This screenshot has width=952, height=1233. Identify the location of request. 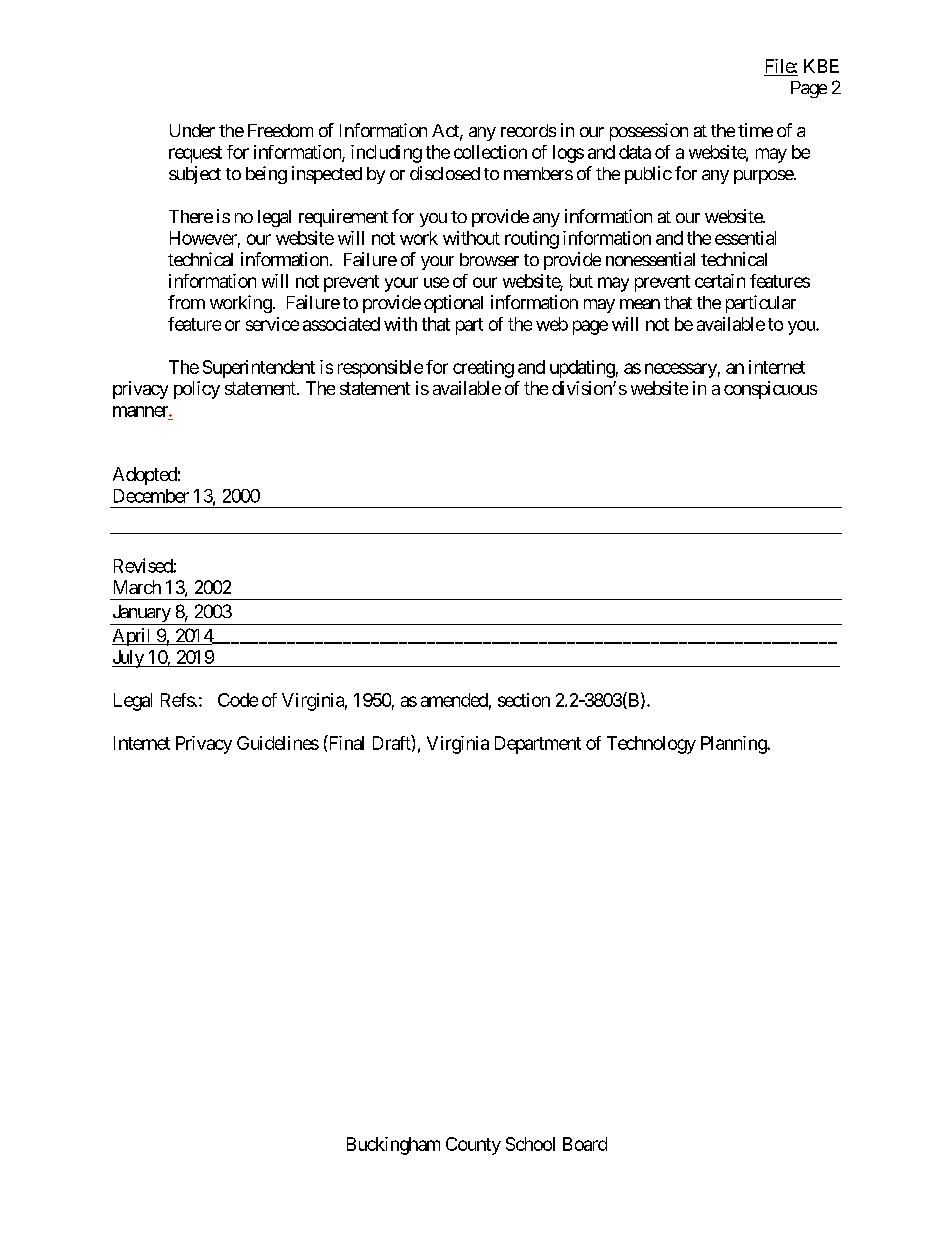
(195, 154).
